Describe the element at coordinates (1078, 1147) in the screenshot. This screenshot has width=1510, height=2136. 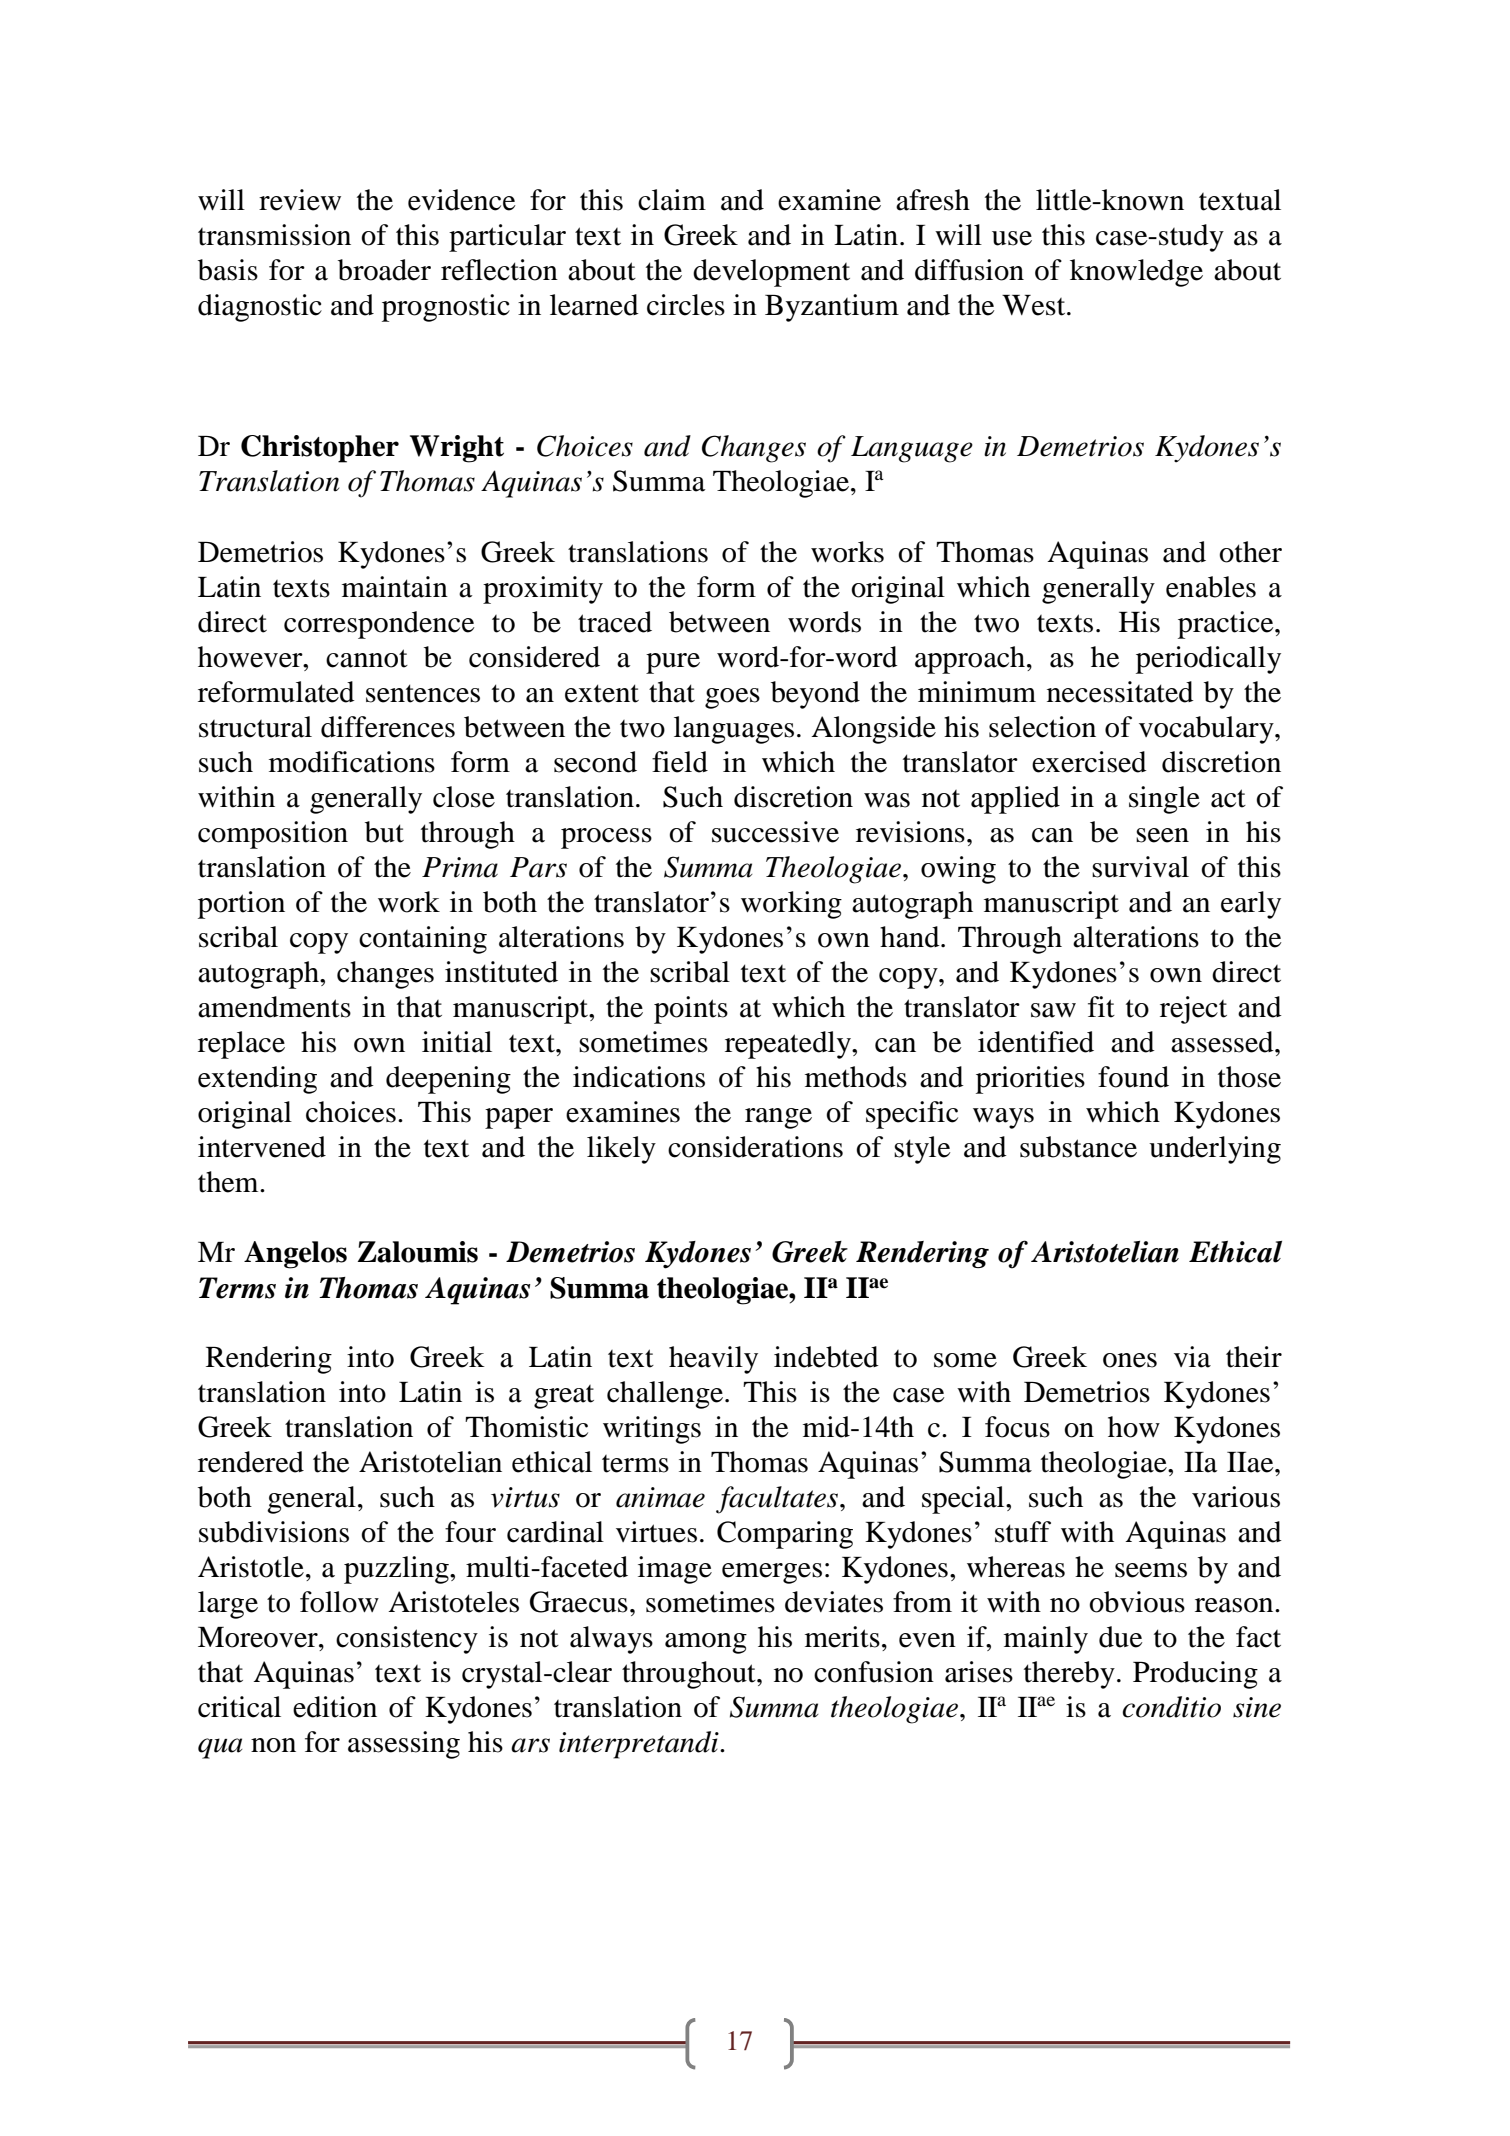
I see `substance` at that location.
